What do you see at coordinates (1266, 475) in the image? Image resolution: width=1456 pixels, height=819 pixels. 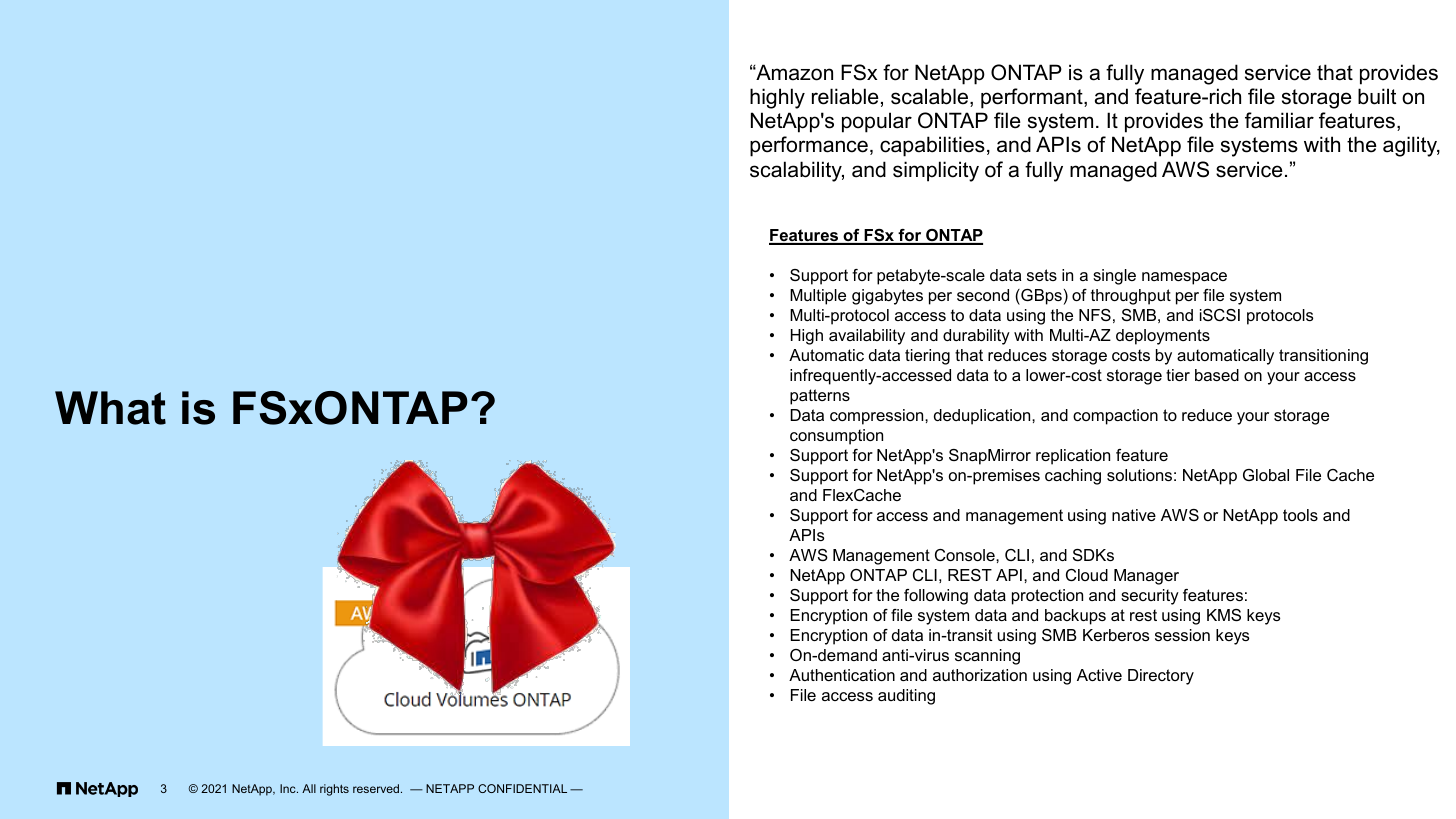 I see `Global` at bounding box center [1266, 475].
